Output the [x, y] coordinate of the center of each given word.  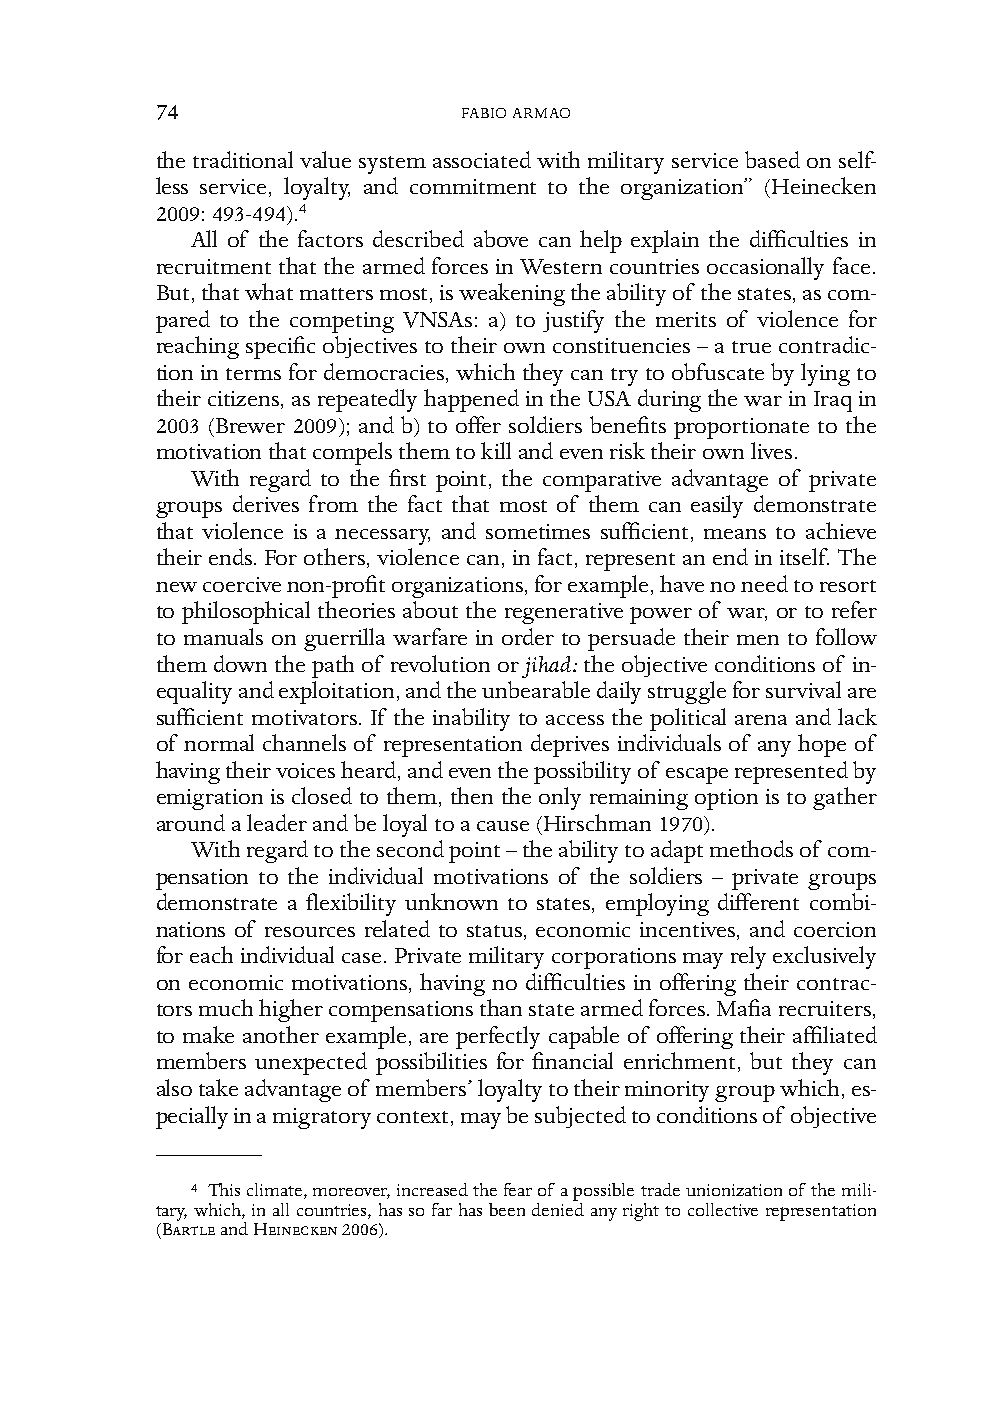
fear [518, 1189]
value [325, 159]
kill [496, 450]
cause [503, 826]
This [224, 1189]
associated [482, 159]
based [772, 159]
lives [771, 450]
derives [266, 503]
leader [277, 822]
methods [751, 848]
